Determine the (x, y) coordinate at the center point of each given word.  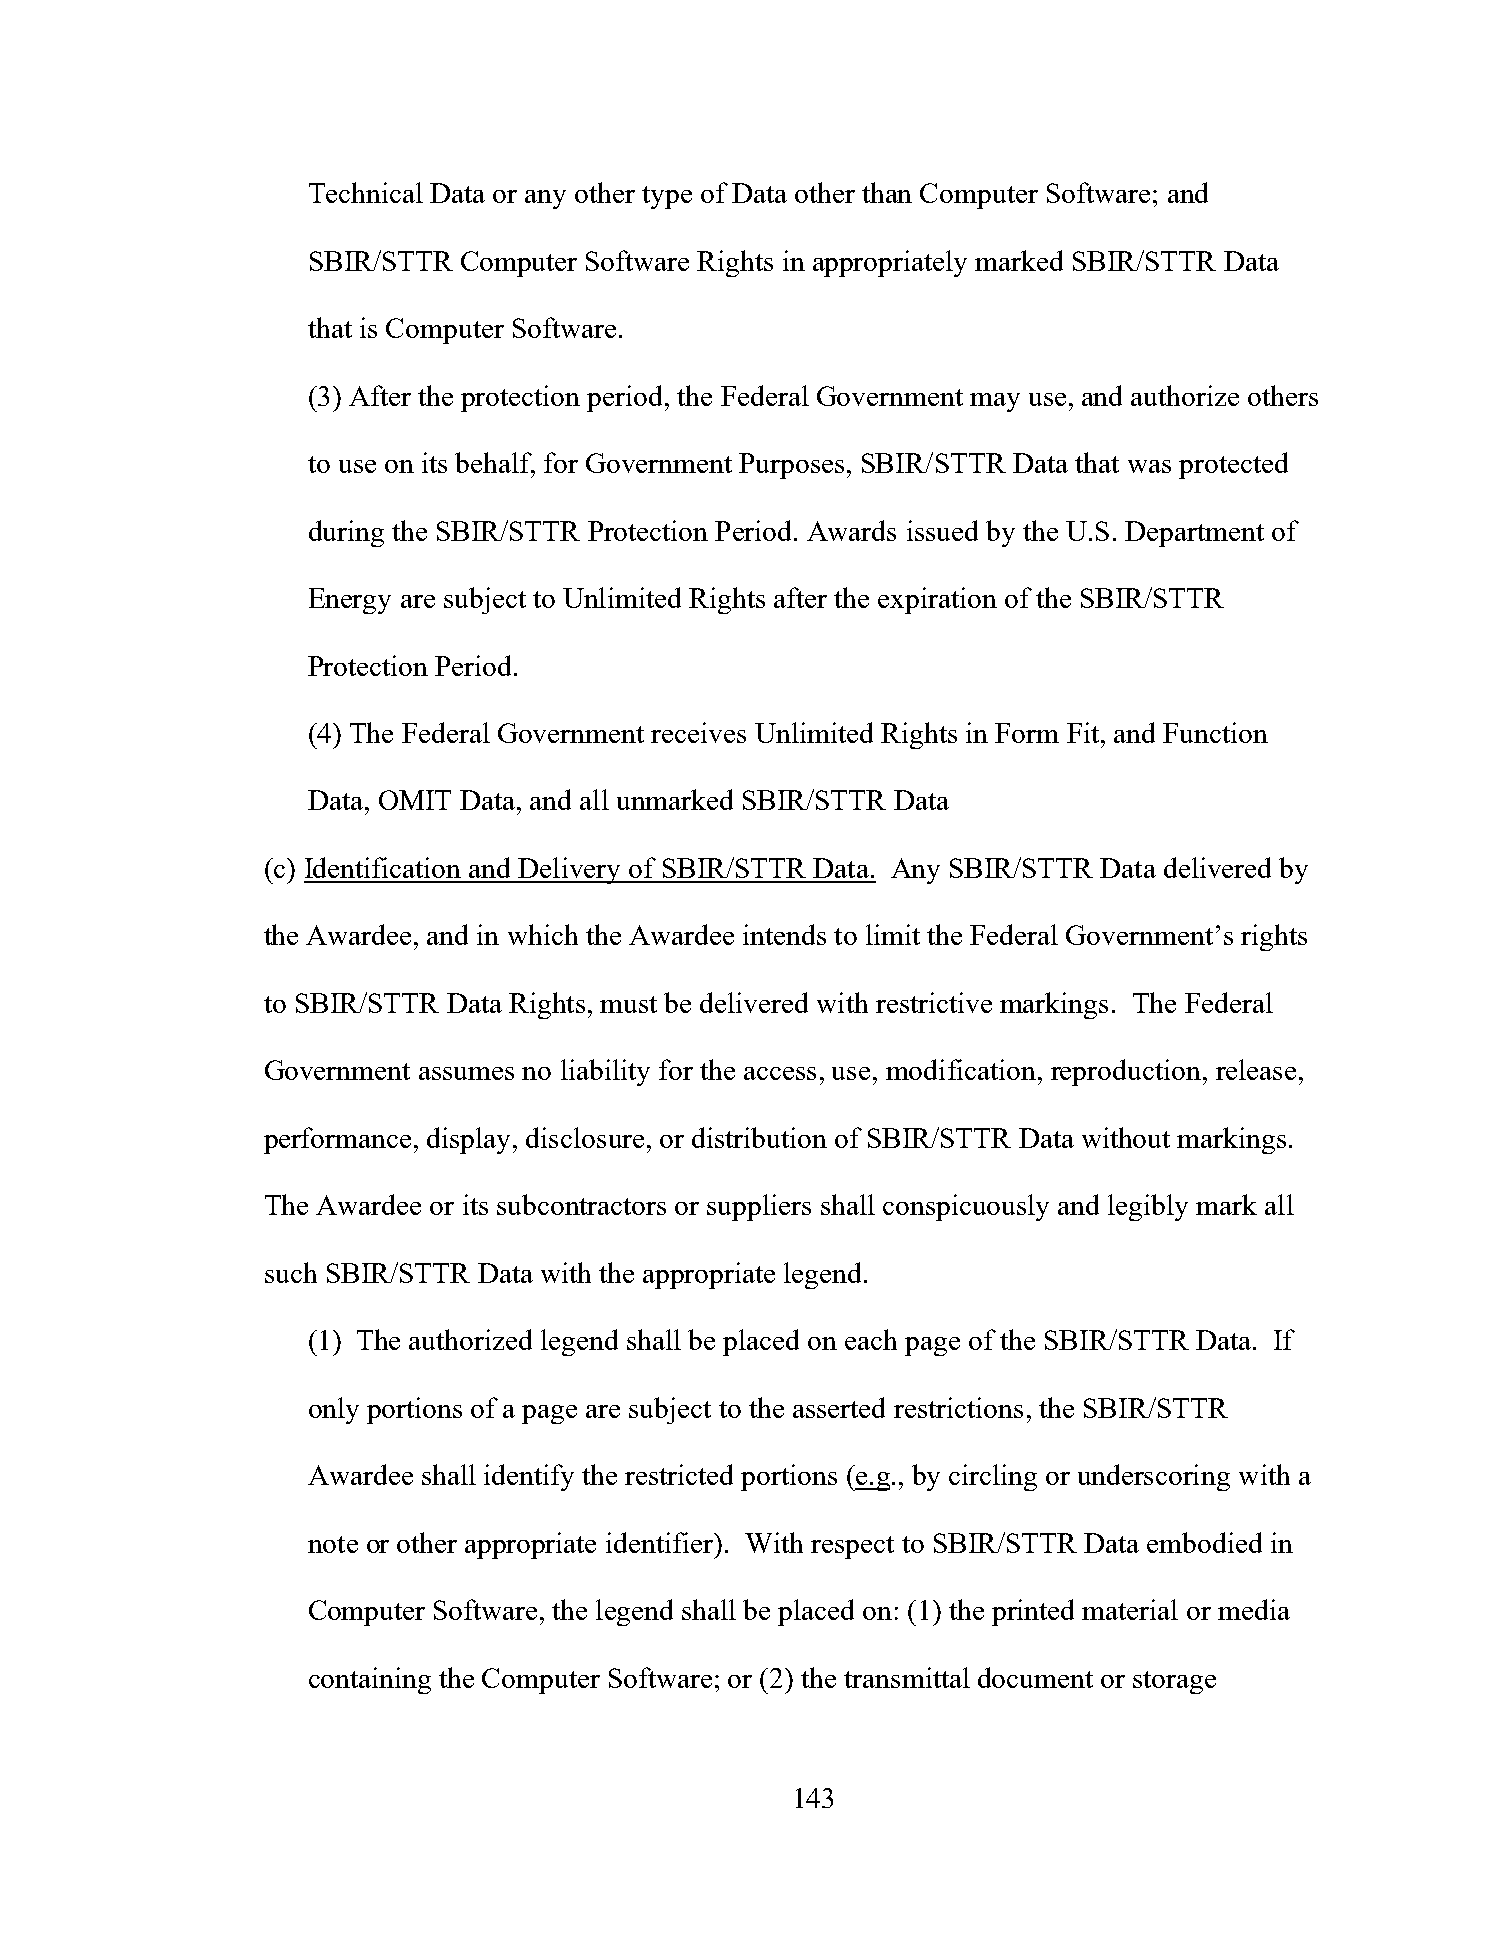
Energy (350, 601)
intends (784, 934)
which (543, 934)
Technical (366, 192)
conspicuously (966, 1207)
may (995, 402)
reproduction (1126, 1072)
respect (852, 1547)
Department (1194, 534)
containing (370, 1680)
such (291, 1272)
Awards (851, 530)
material (1130, 1609)
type (667, 197)
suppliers (759, 1207)
